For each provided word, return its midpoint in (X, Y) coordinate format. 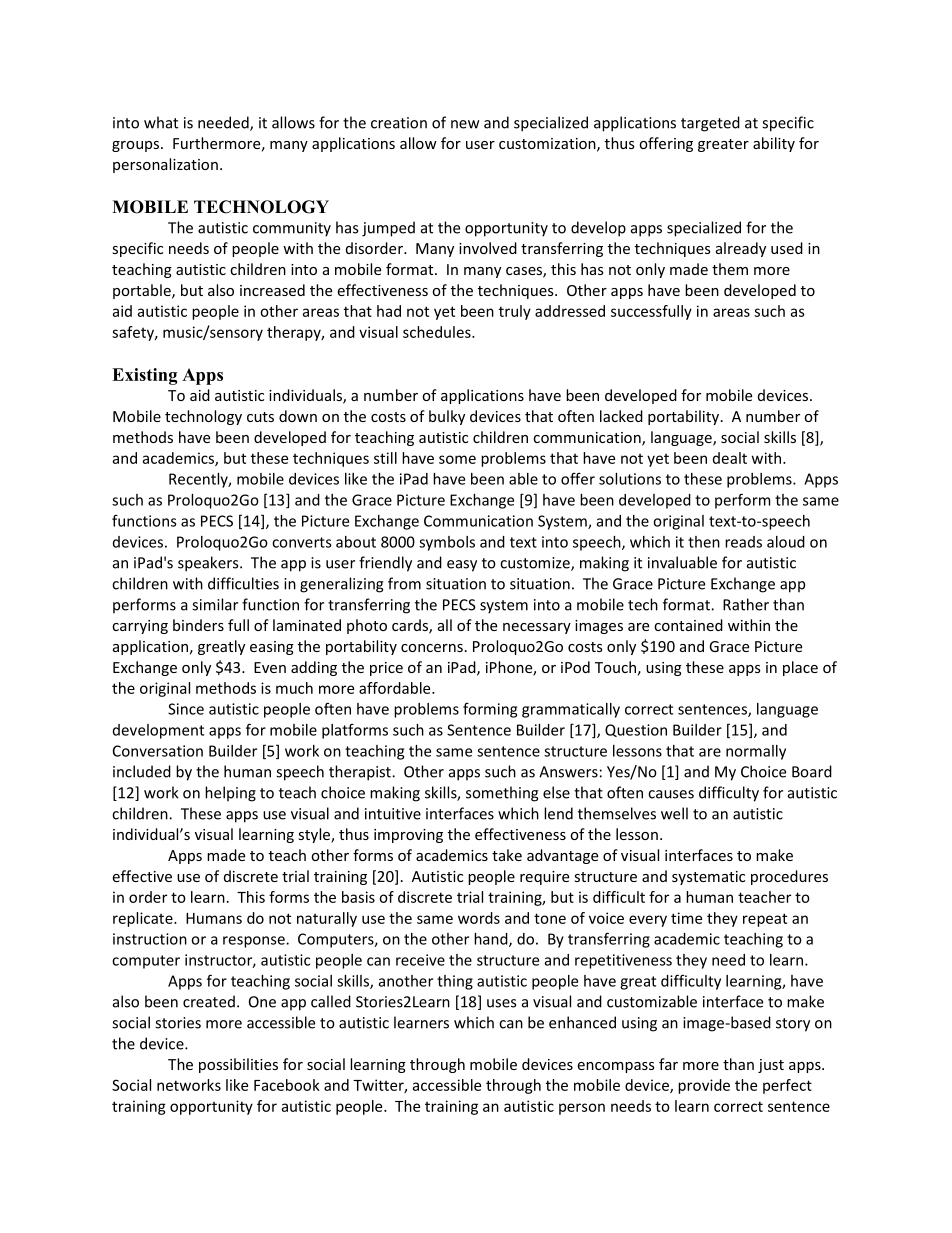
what (161, 122)
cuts (260, 417)
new (465, 124)
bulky (447, 417)
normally (756, 752)
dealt (730, 458)
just (771, 1066)
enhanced (582, 1022)
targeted (710, 124)
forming (490, 710)
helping (230, 794)
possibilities (238, 1065)
